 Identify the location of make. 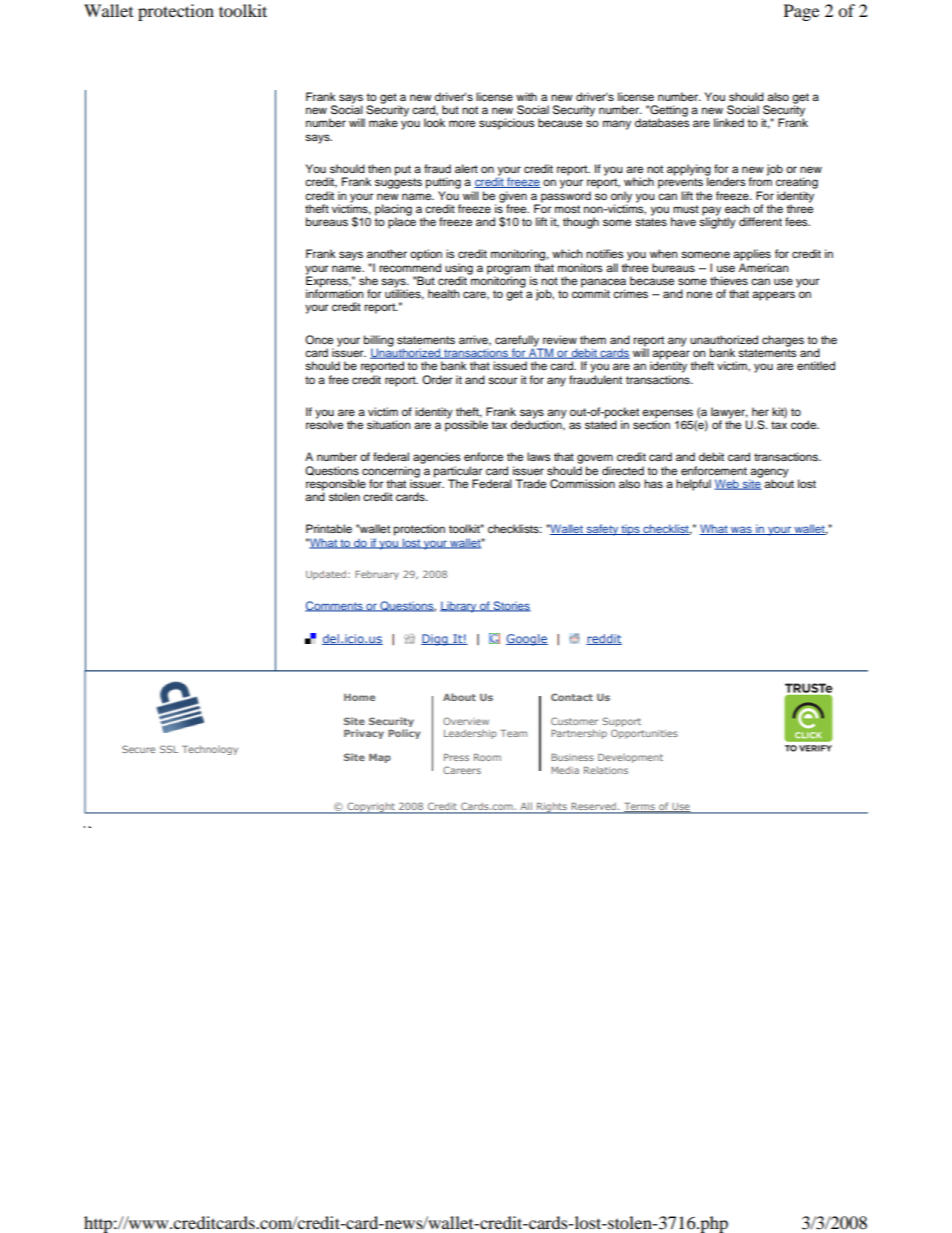
(383, 122).
